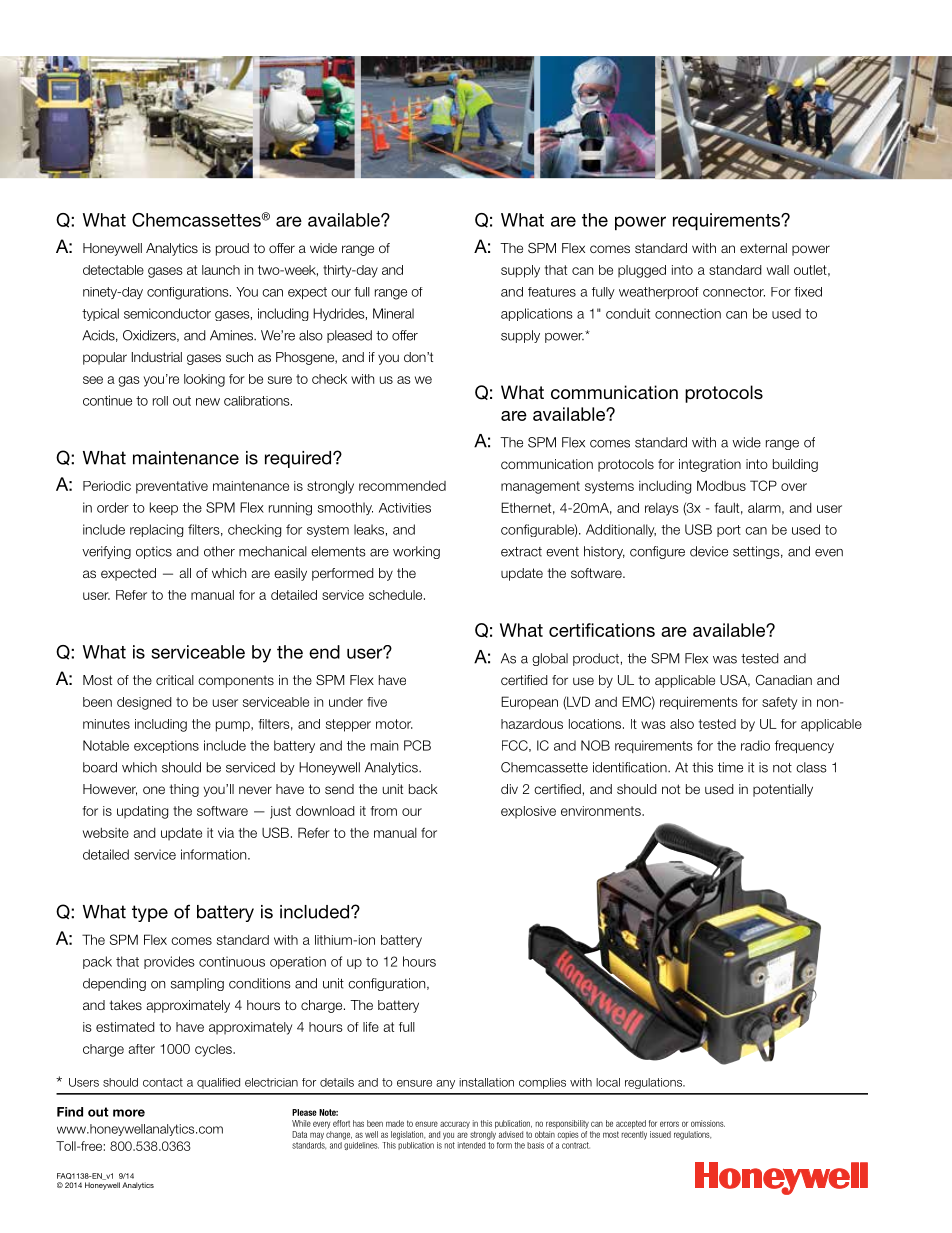 This document has width=952, height=1233. What do you see at coordinates (783, 790) in the document?
I see `potentially` at bounding box center [783, 790].
